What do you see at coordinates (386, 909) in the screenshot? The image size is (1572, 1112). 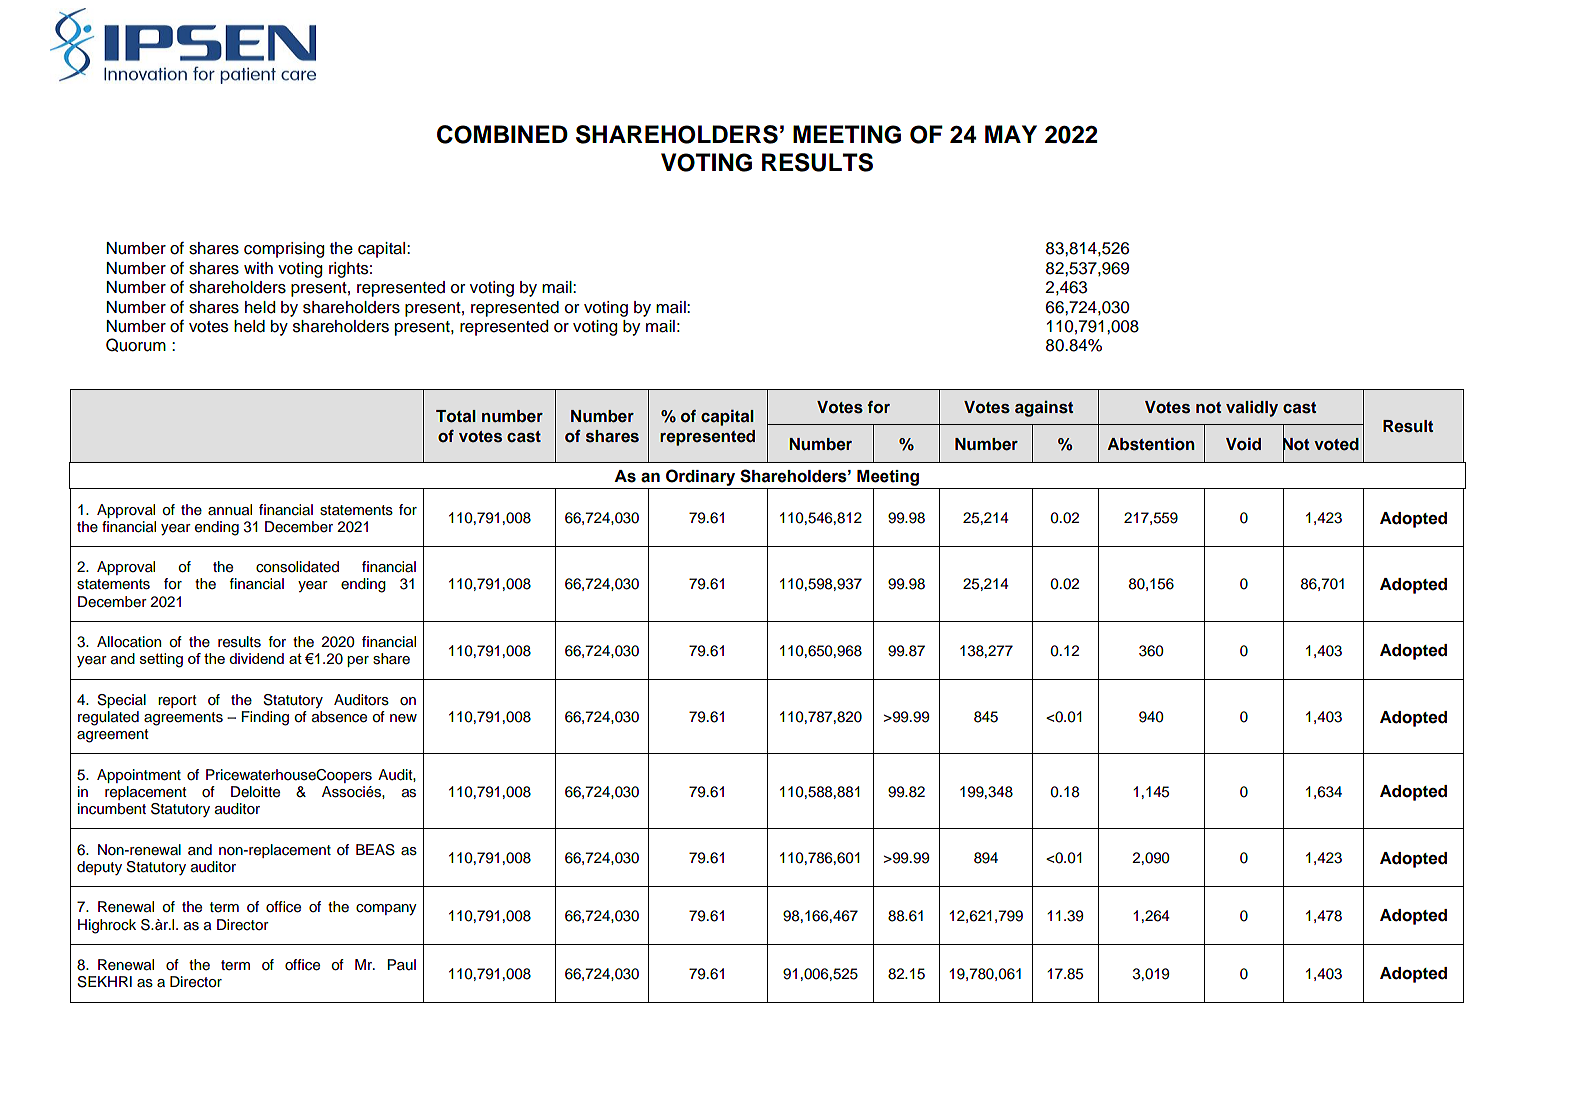 I see `company` at bounding box center [386, 909].
